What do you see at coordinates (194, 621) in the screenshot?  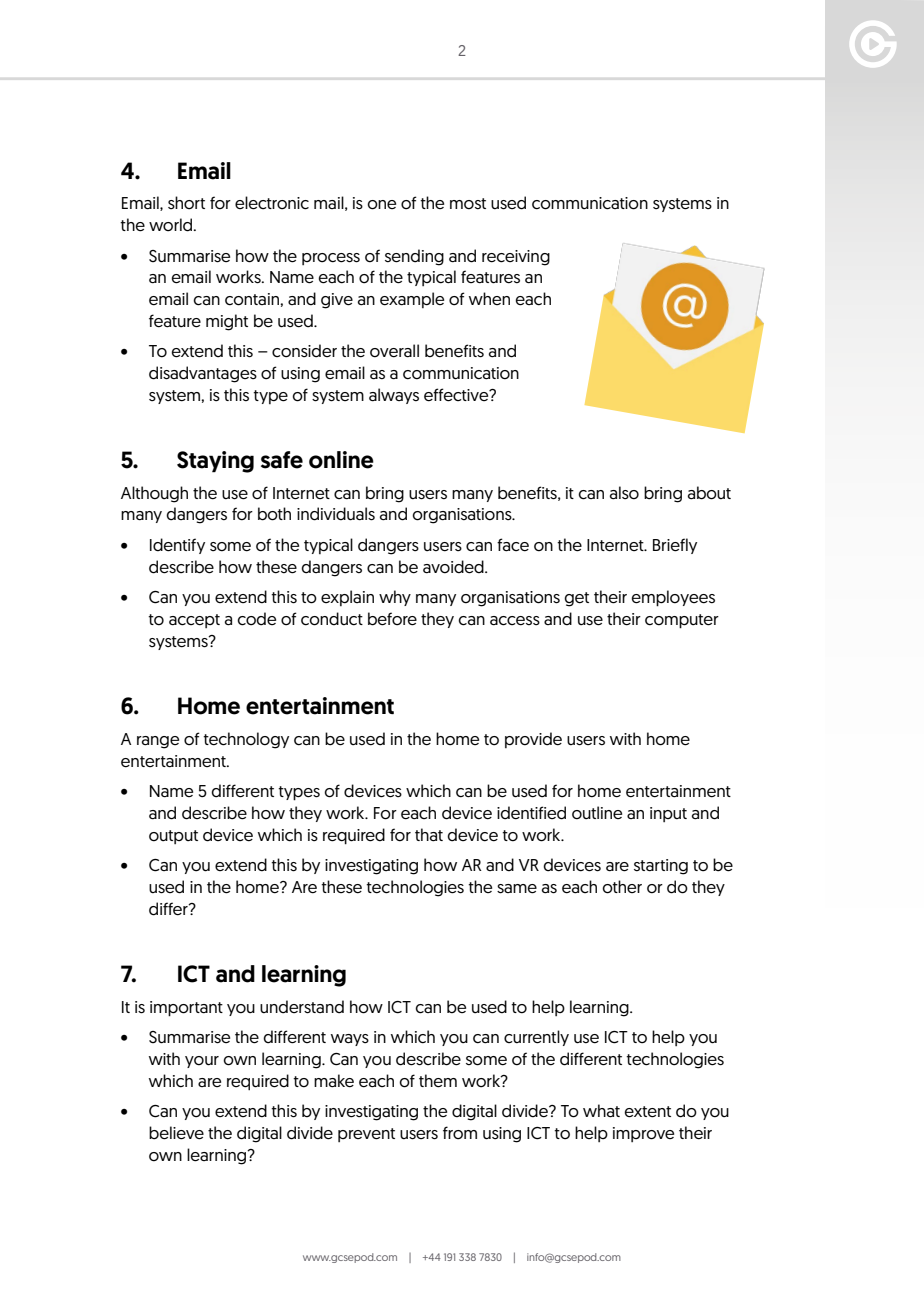 I see `accept` at bounding box center [194, 621].
